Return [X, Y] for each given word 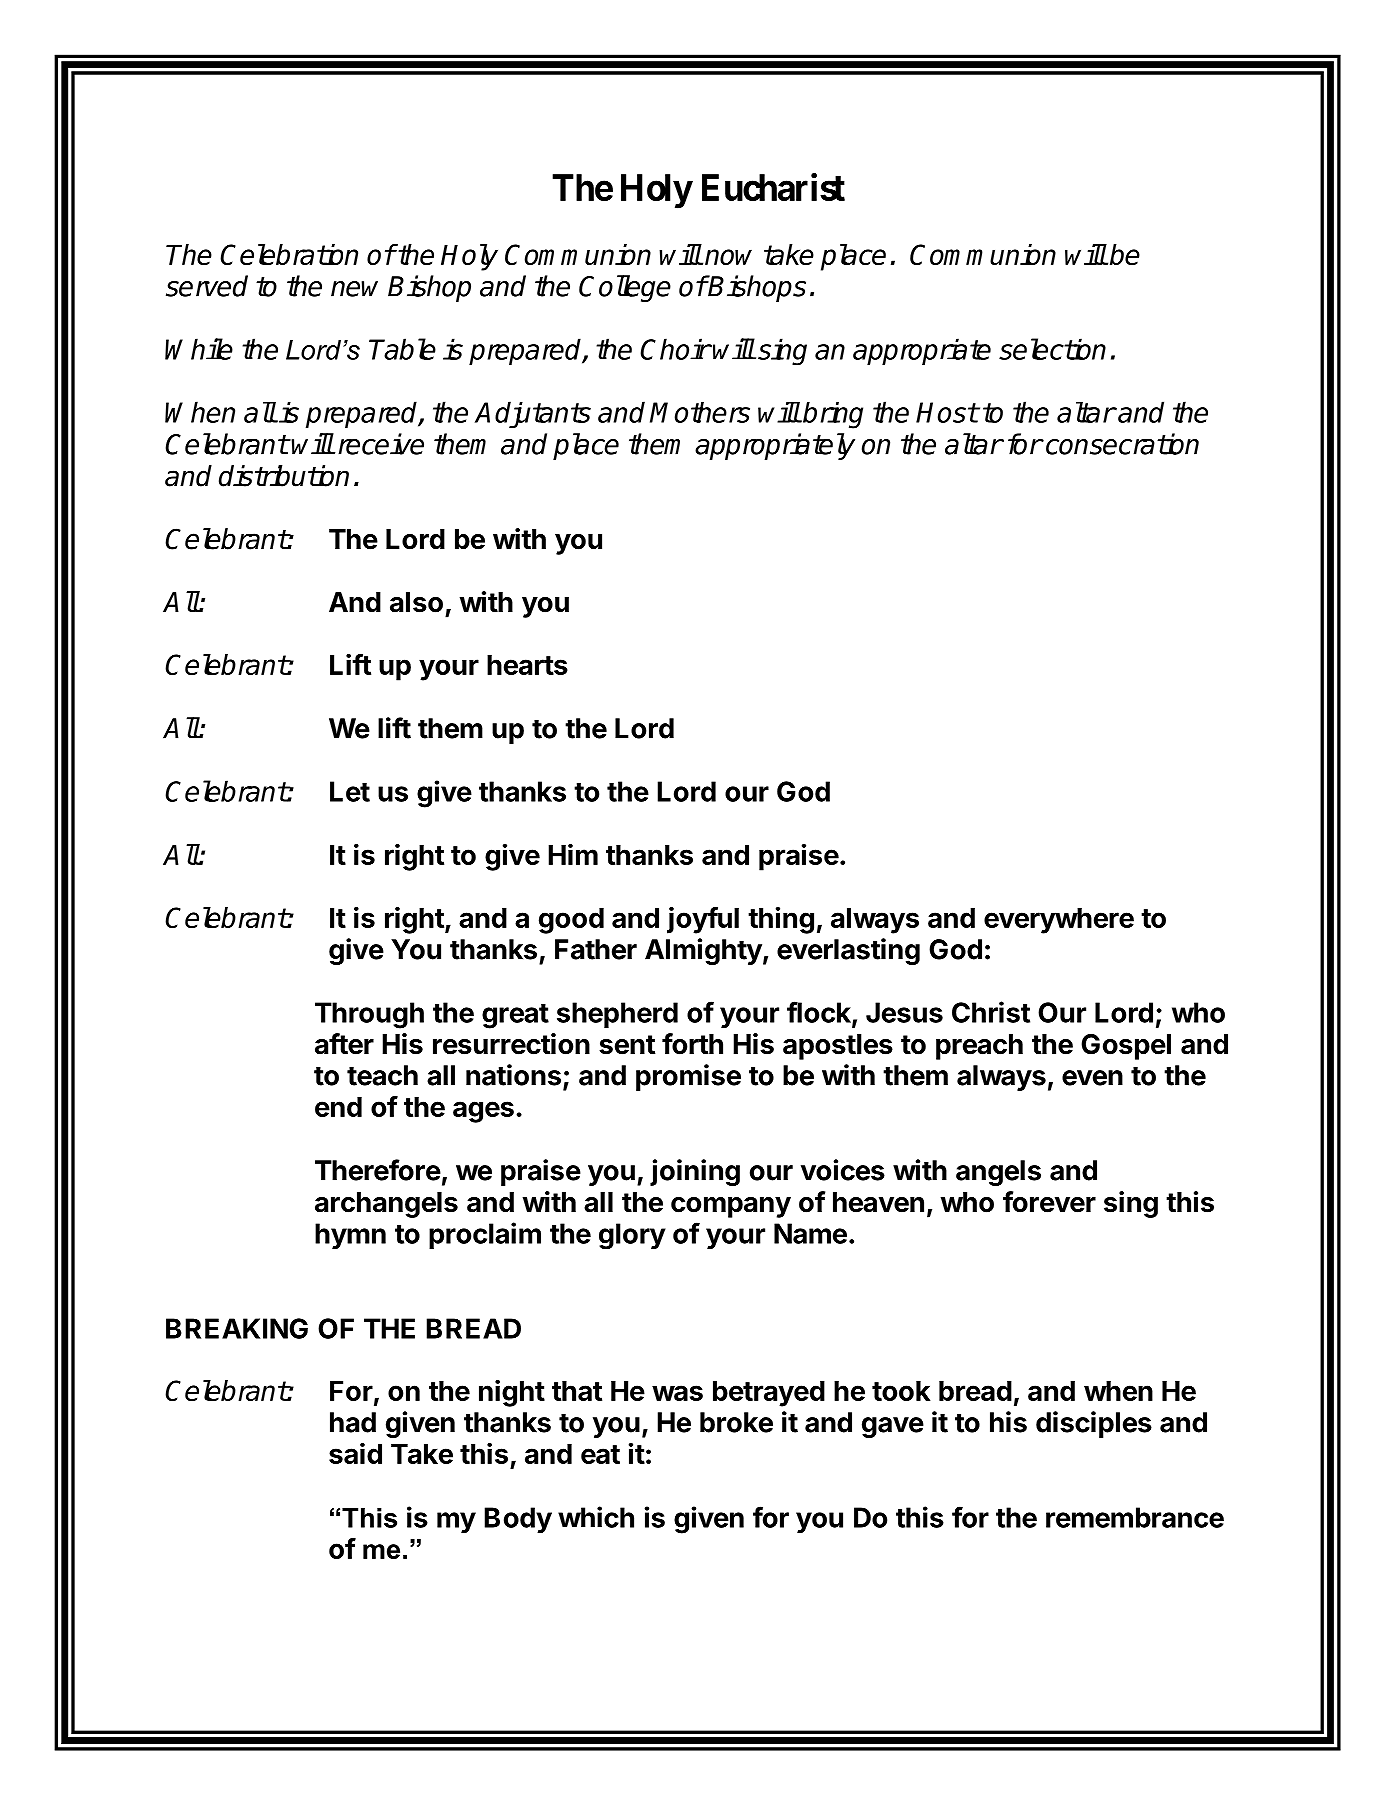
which [596, 1517]
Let [350, 791]
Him [573, 854]
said [355, 1453]
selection [1052, 349]
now [728, 257]
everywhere [1059, 921]
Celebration [289, 254]
